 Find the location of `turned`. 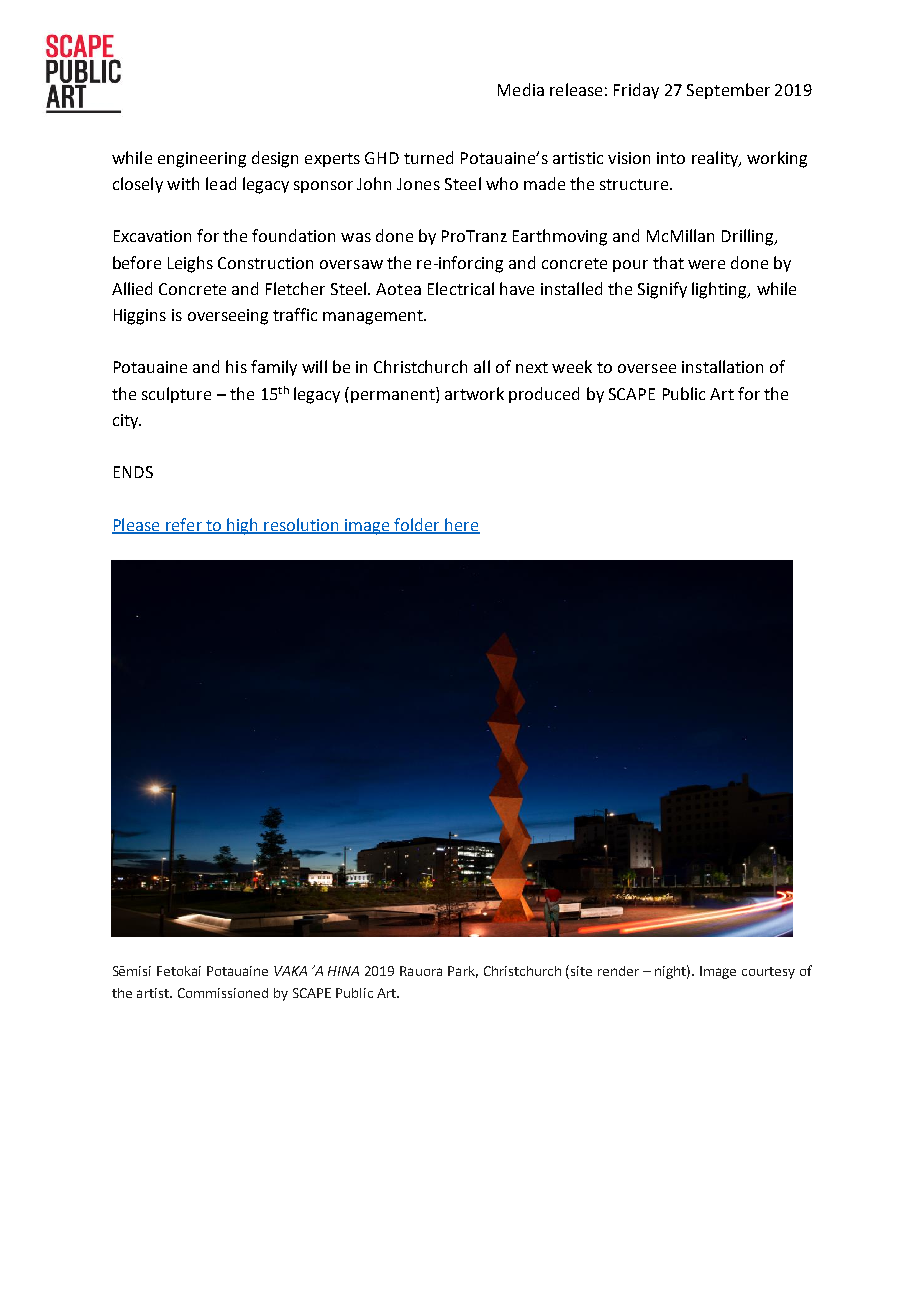

turned is located at coordinates (428, 157).
